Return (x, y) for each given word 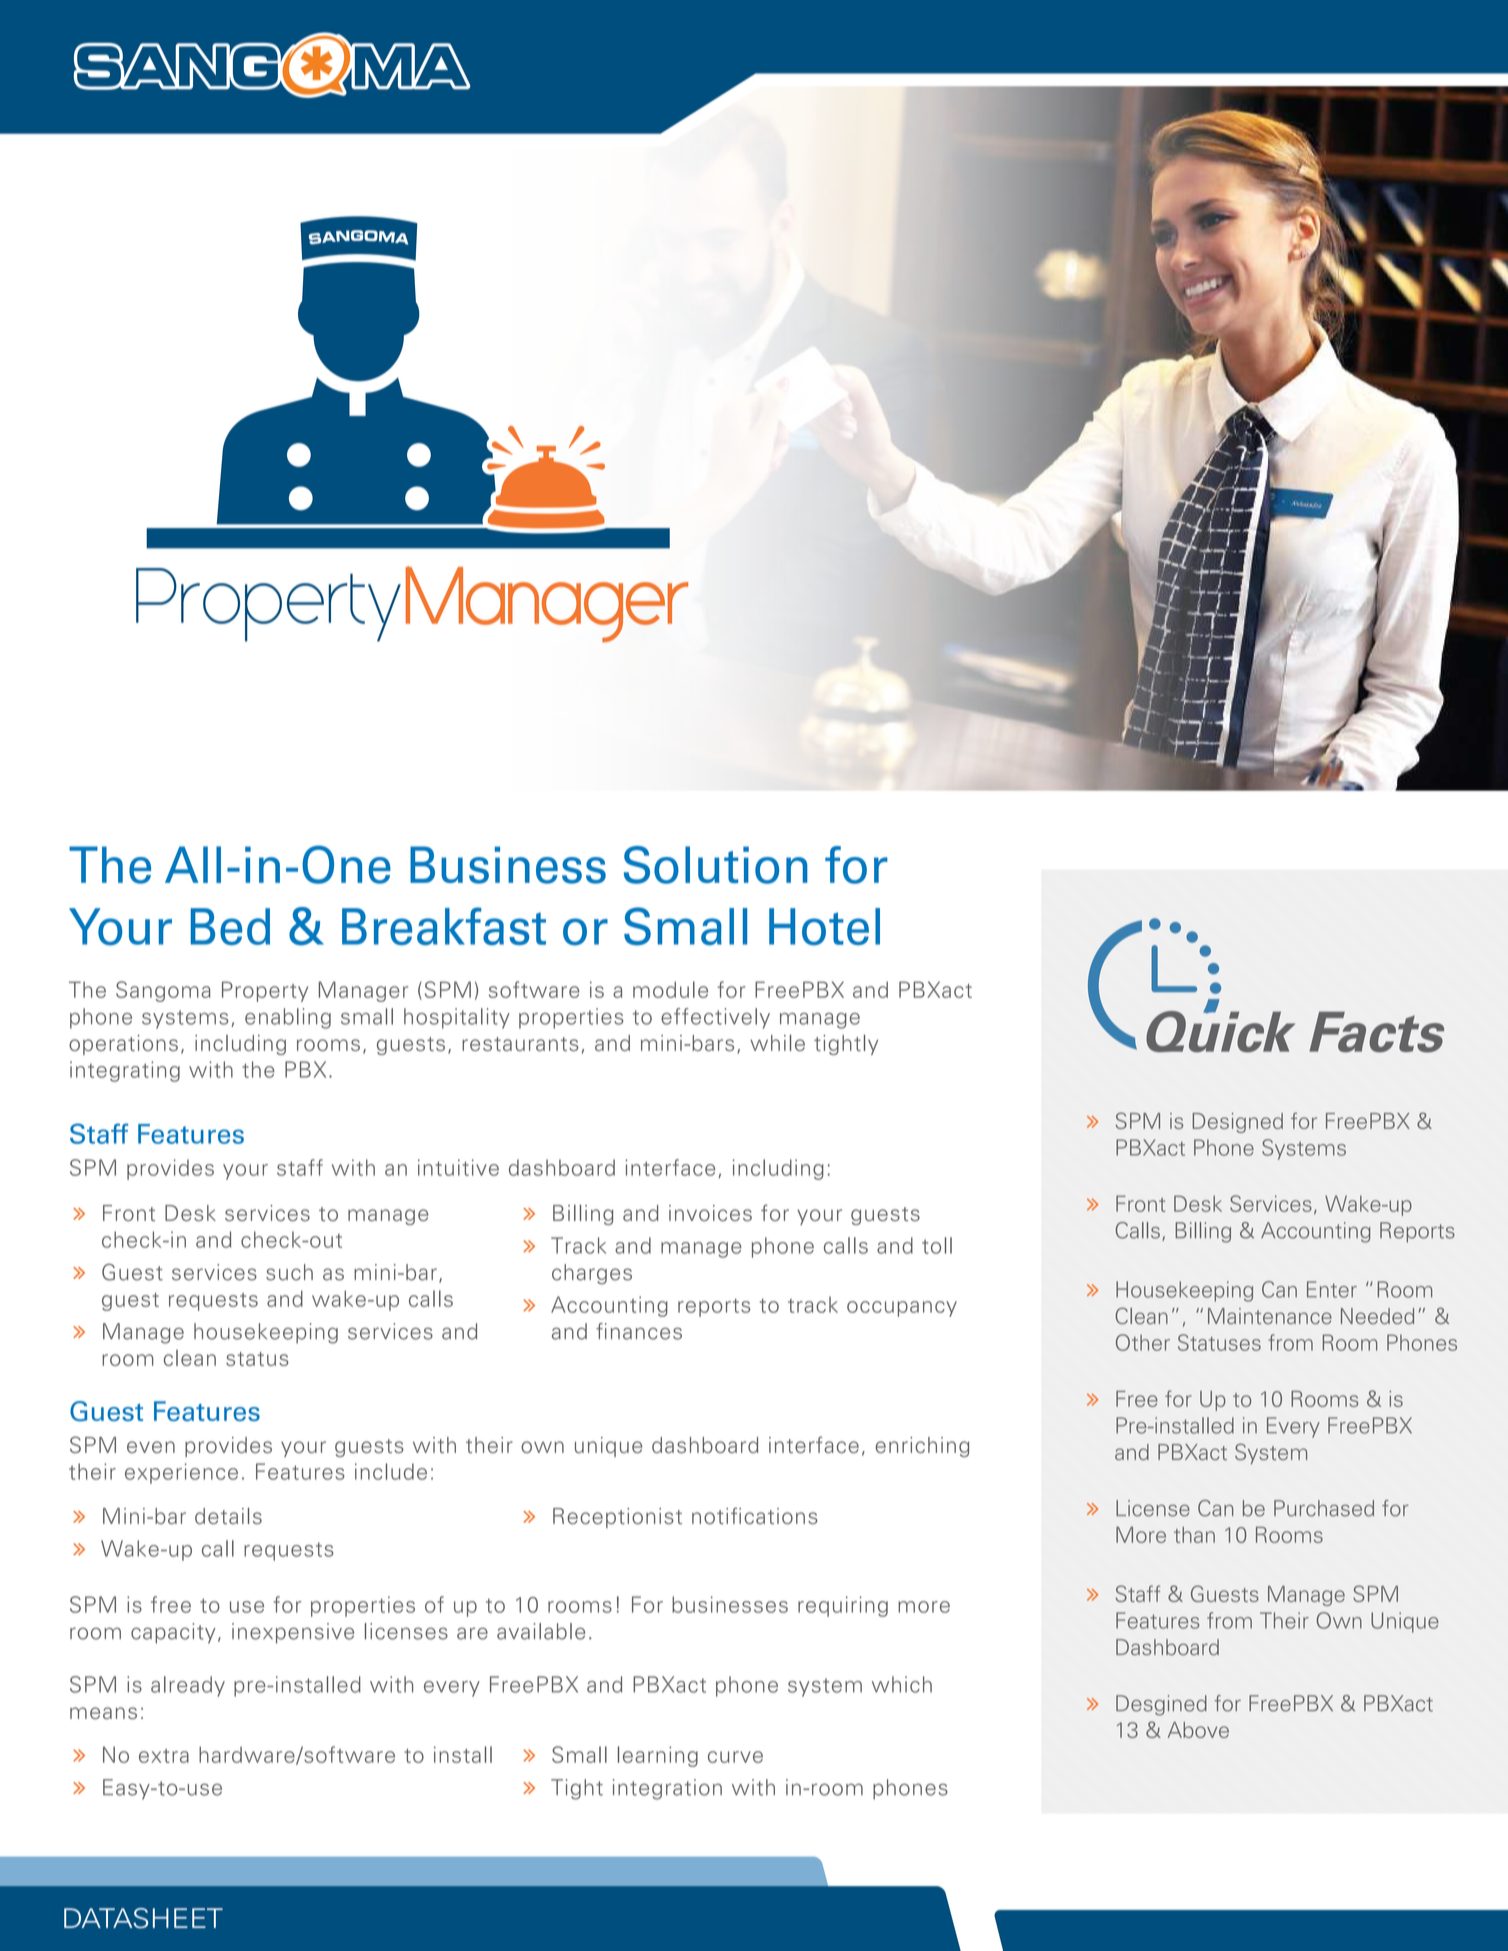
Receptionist (617, 1518)
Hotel (824, 927)
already (188, 1686)
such (289, 1272)
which (902, 1684)
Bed (230, 926)
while (777, 1043)
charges (592, 1274)
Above (1198, 1730)
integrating (125, 1071)
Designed (1238, 1123)
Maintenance (1270, 1316)
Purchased (1324, 1508)
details (228, 1516)
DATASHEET (143, 1918)
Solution (716, 865)
